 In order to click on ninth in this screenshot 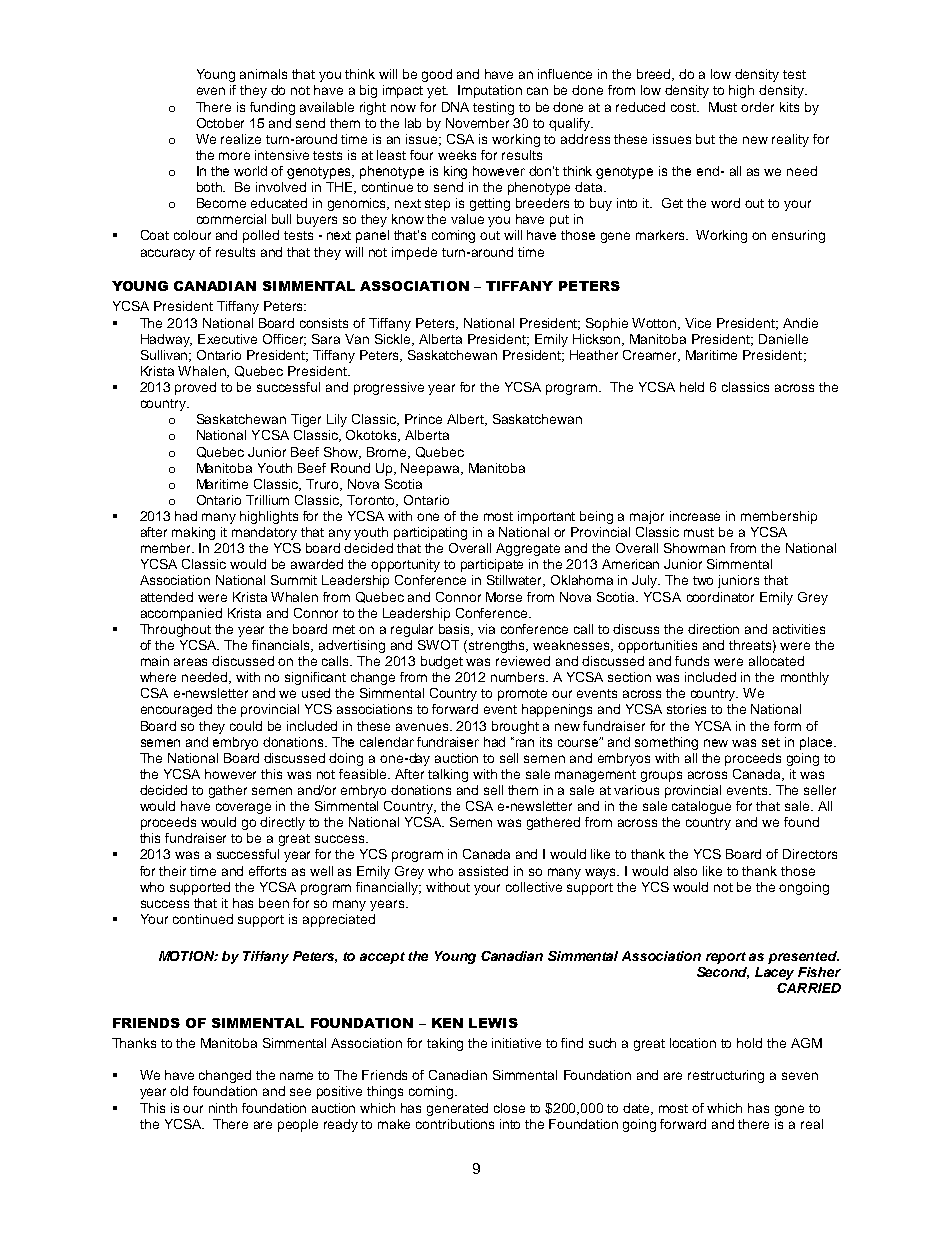, I will do `click(223, 1108)`.
